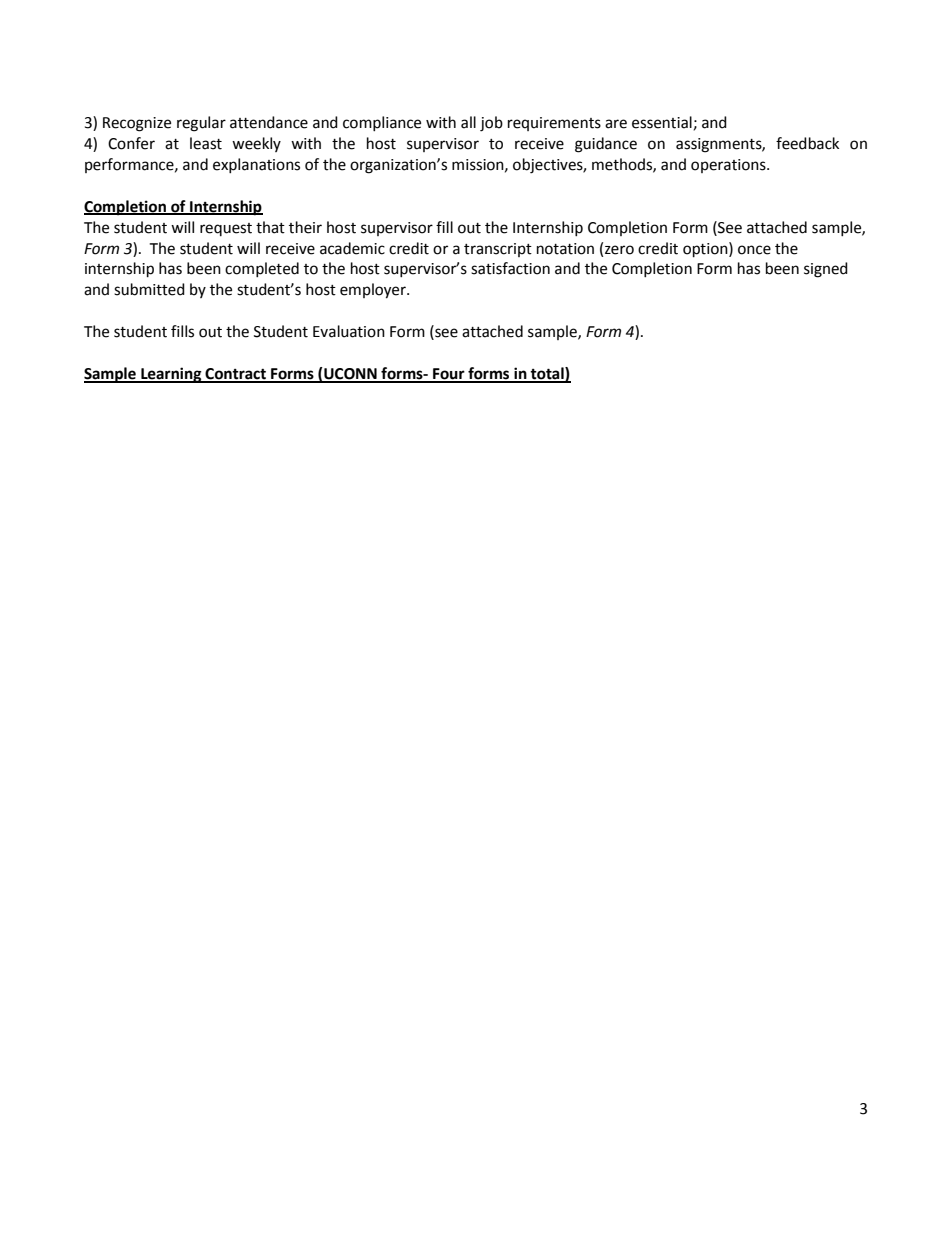 Image resolution: width=952 pixels, height=1233 pixels. Describe the element at coordinates (226, 229) in the document. I see `request` at that location.
